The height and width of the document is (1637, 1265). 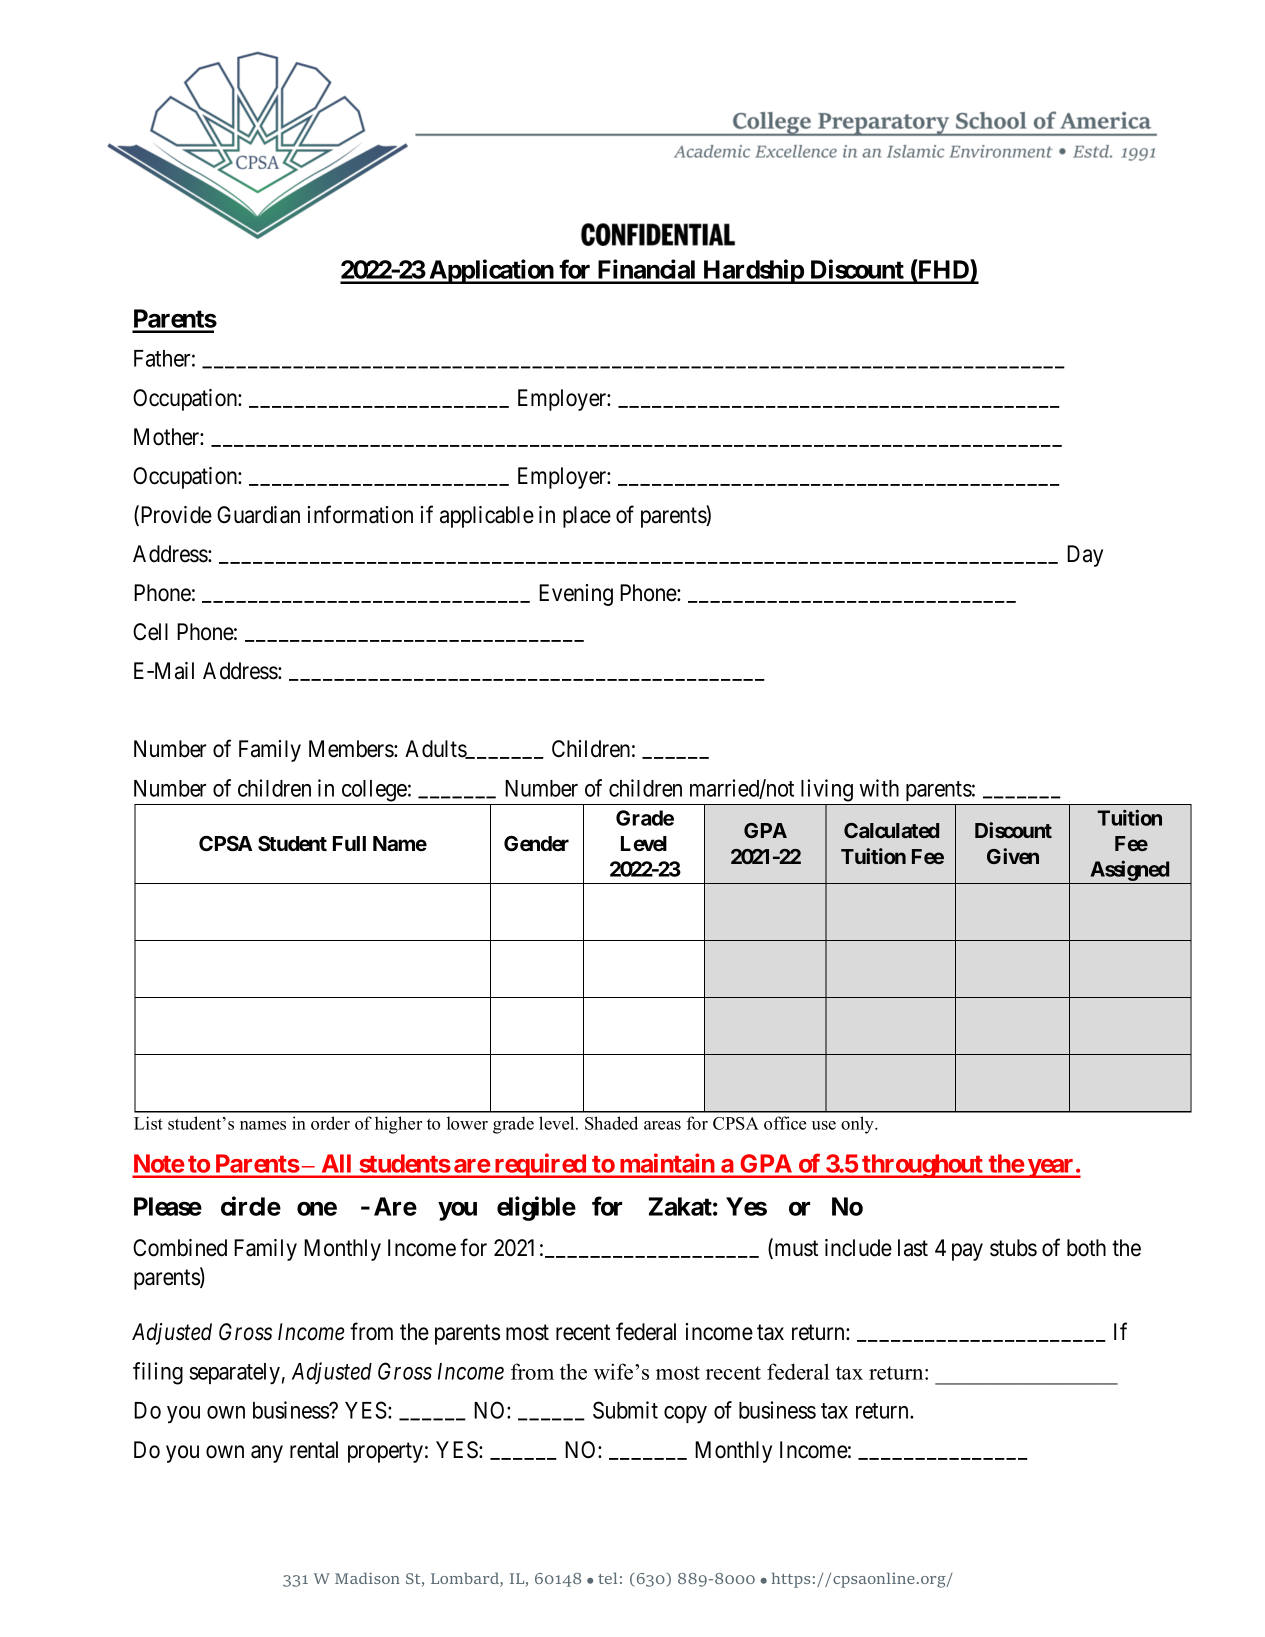 What do you see at coordinates (879, 788) in the document?
I see `with` at bounding box center [879, 788].
